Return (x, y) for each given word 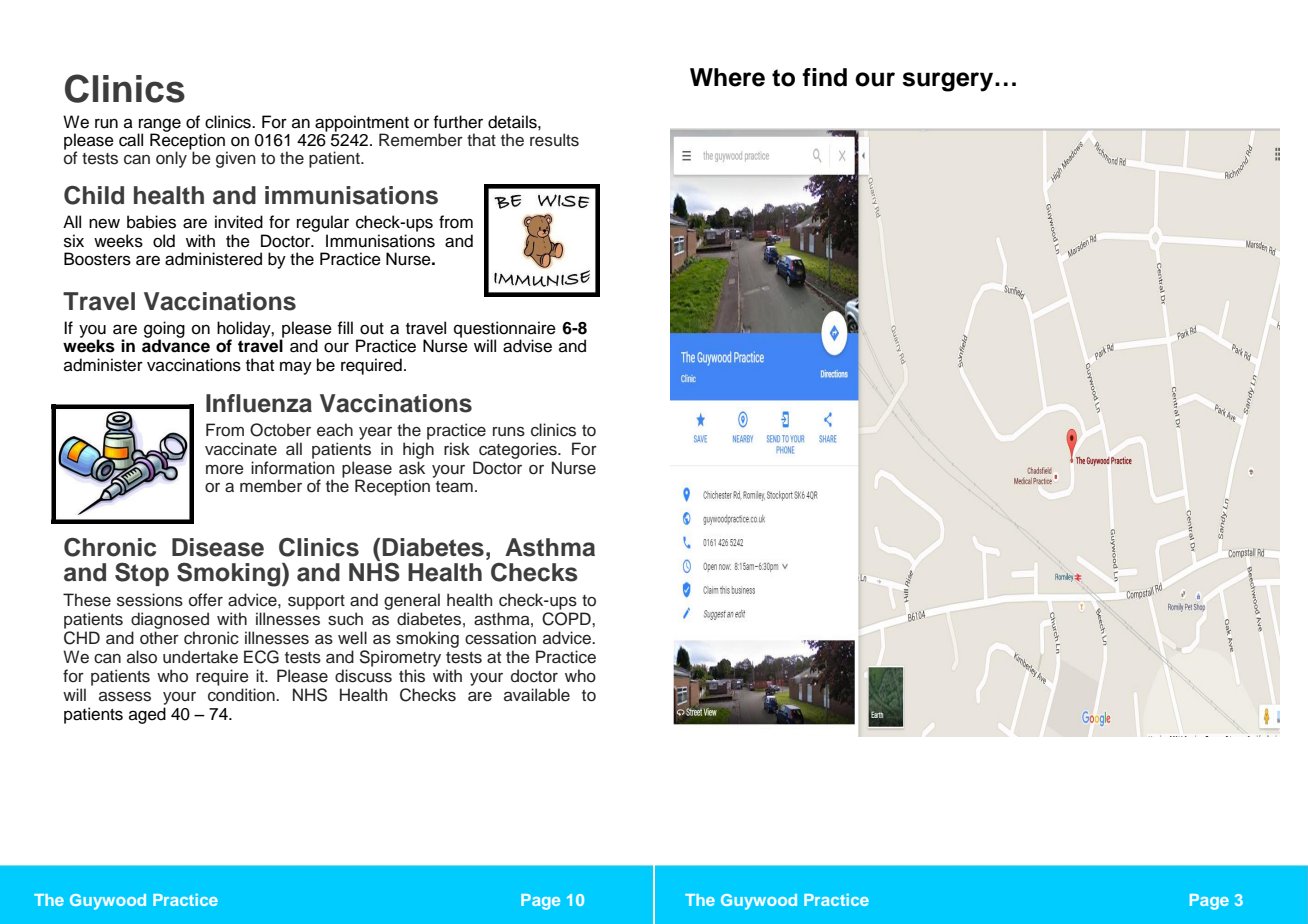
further (458, 122)
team (454, 487)
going (164, 330)
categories (519, 450)
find (824, 77)
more (225, 470)
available (537, 695)
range (159, 126)
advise (527, 346)
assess (125, 696)
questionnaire (505, 330)
